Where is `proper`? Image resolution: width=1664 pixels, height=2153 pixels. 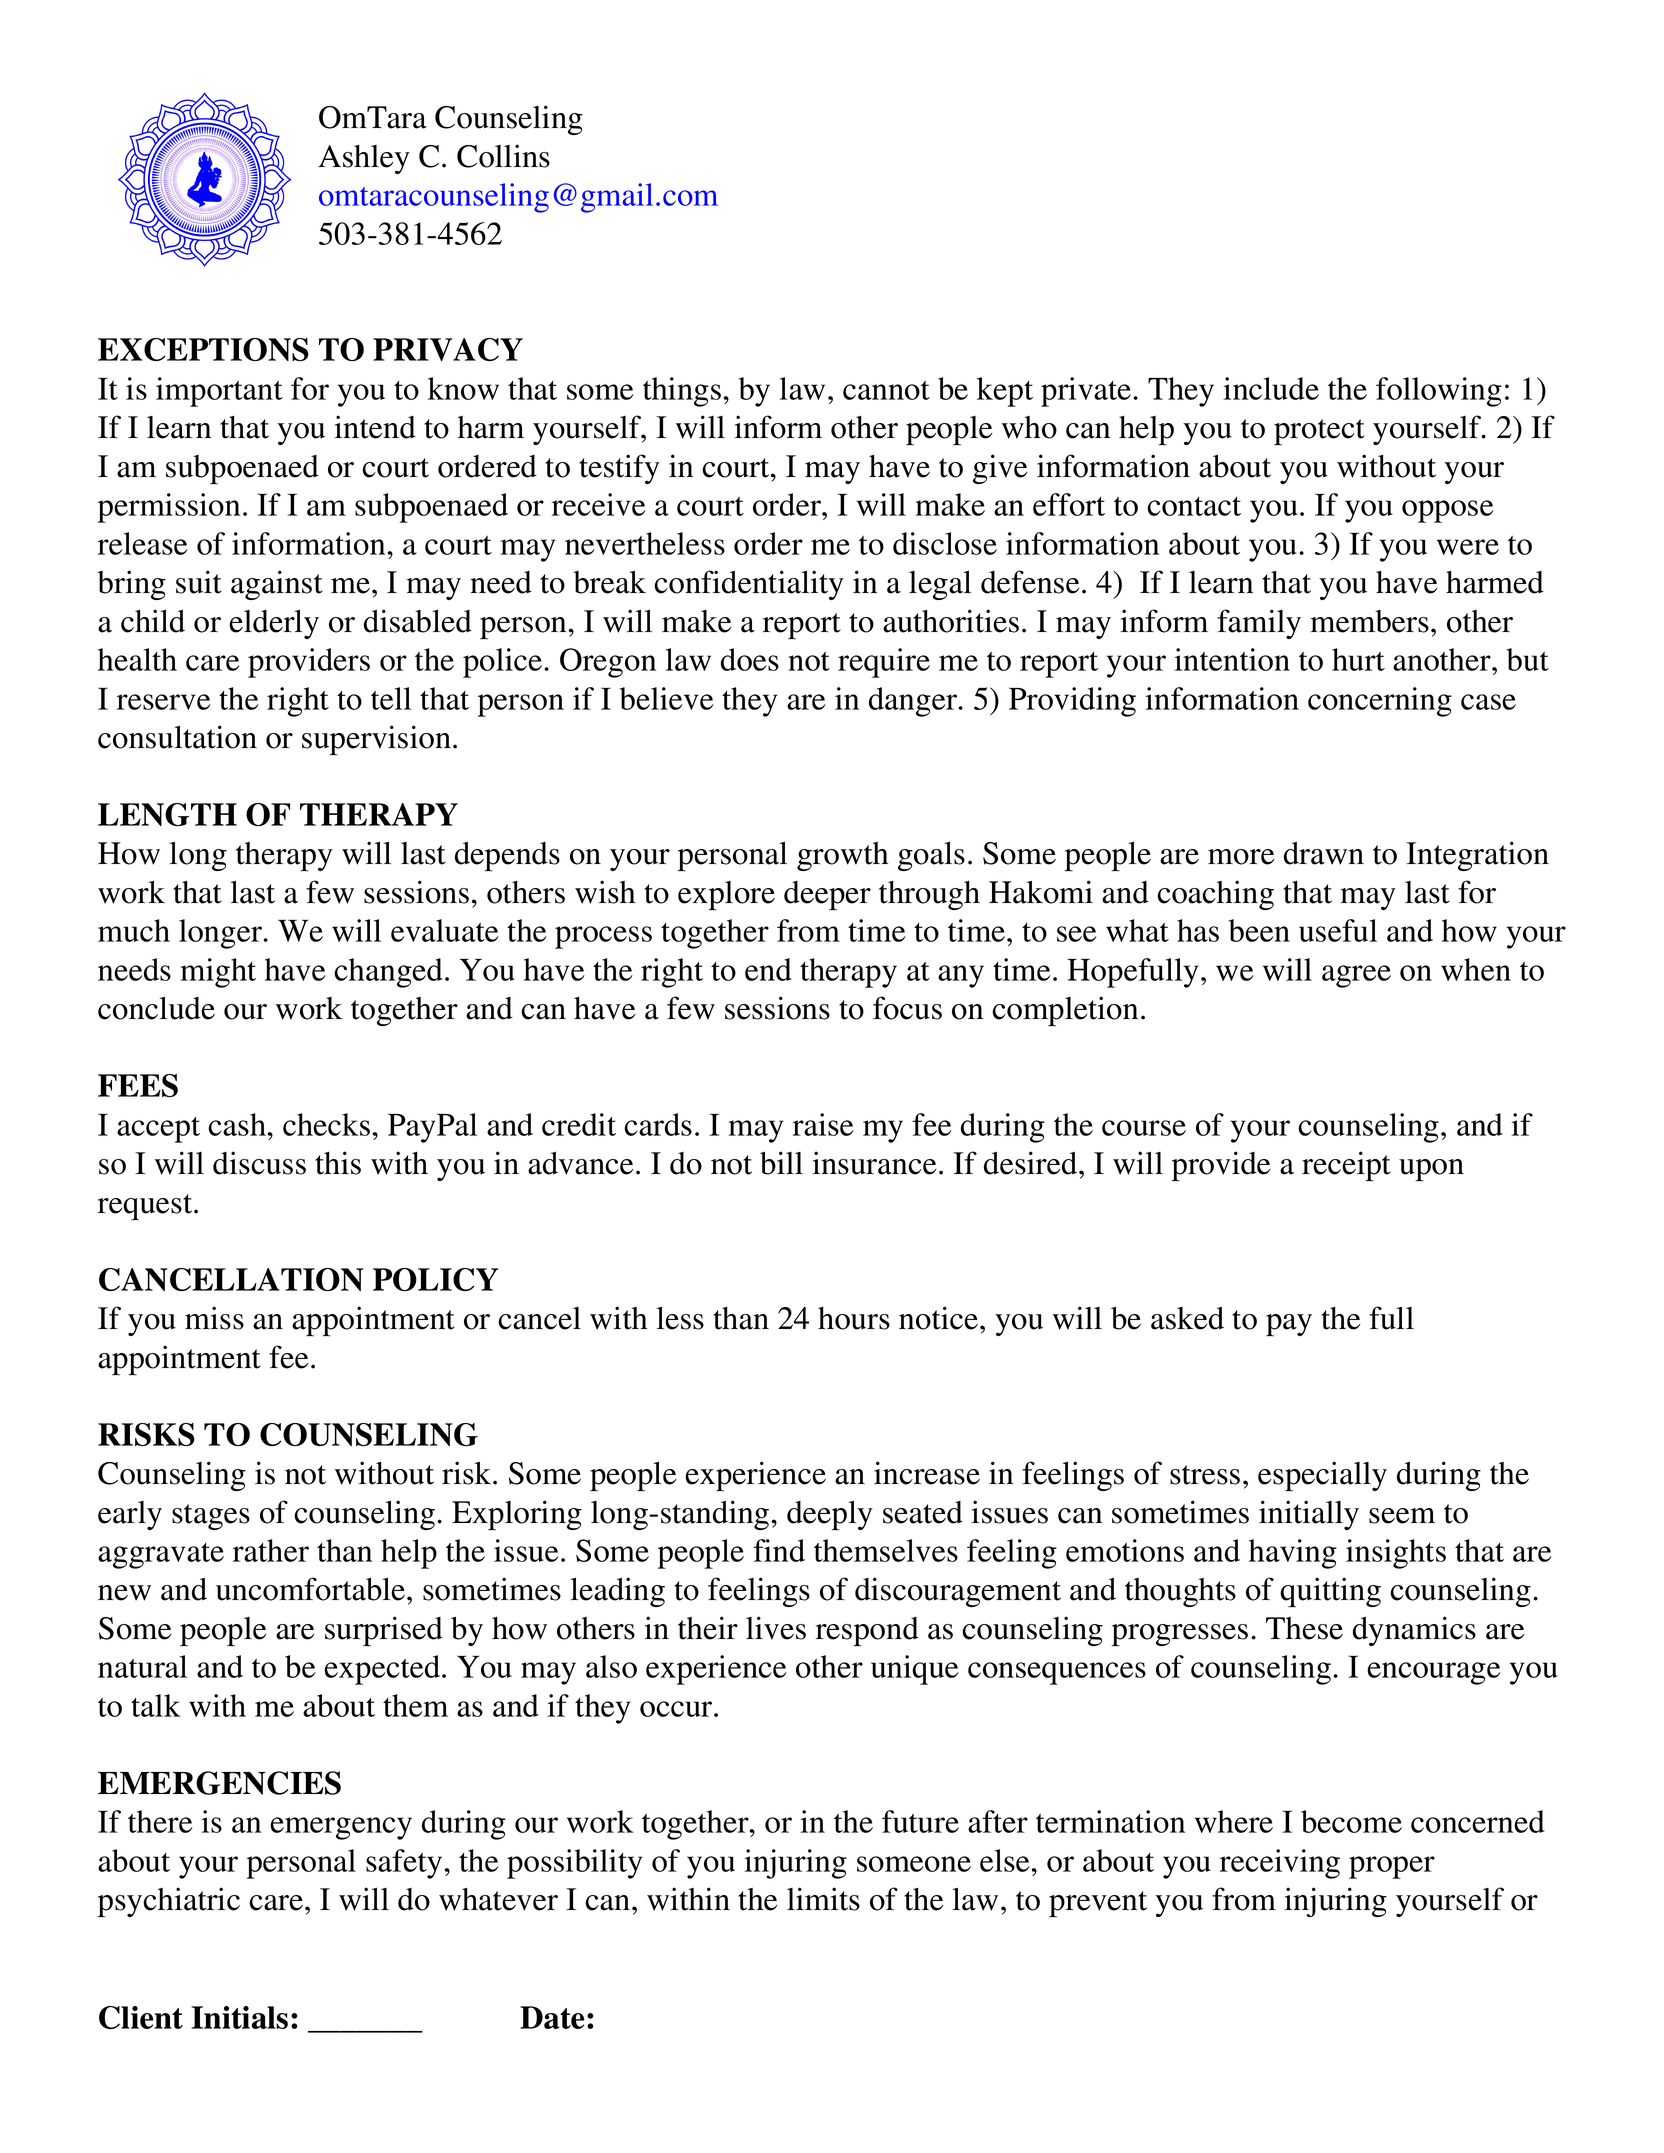 proper is located at coordinates (1392, 1867).
